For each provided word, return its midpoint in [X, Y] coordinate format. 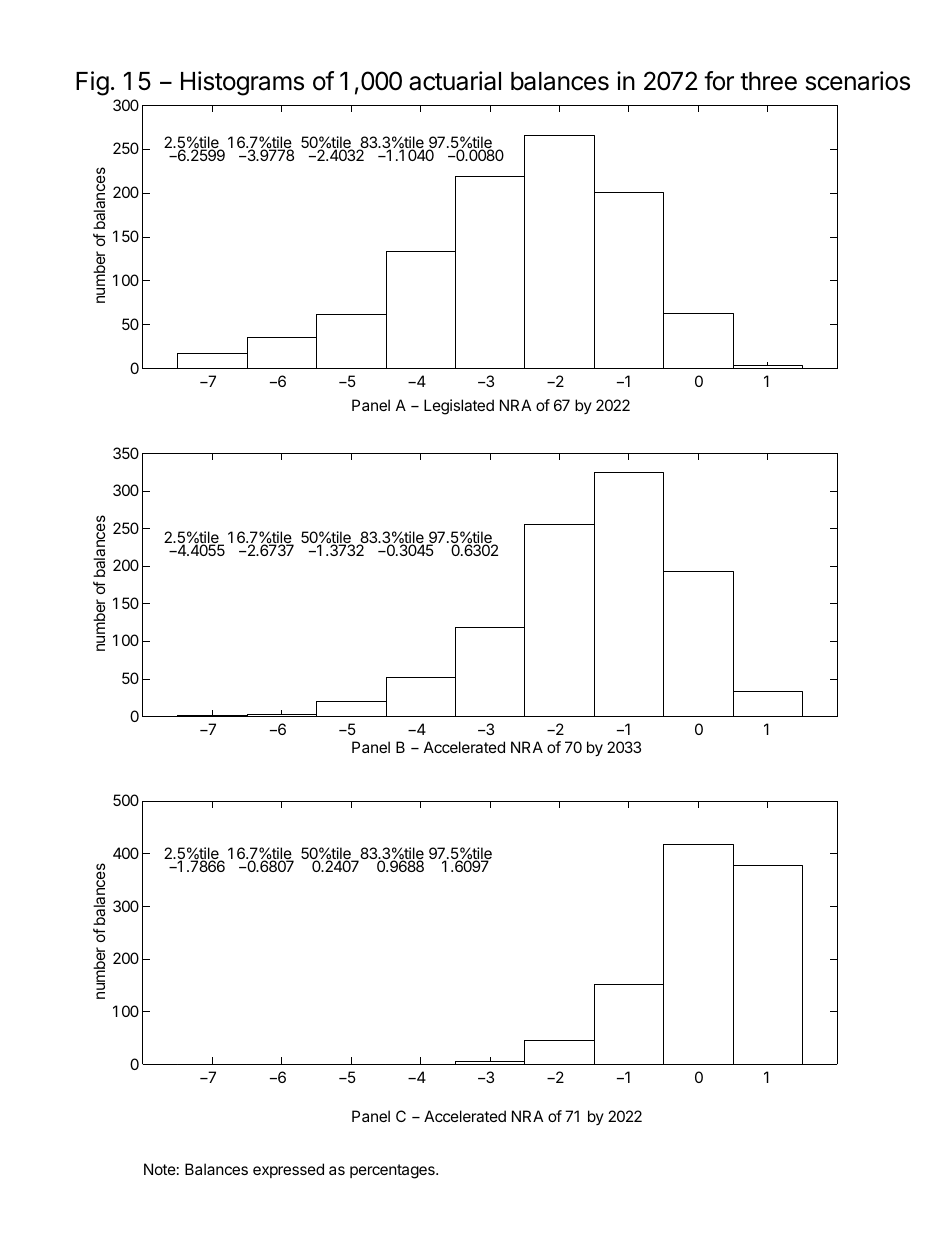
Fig [92, 83]
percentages [393, 1171]
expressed [288, 1170]
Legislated [459, 407]
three [768, 81]
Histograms [242, 83]
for [719, 81]
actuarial [455, 81]
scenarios [858, 81]
